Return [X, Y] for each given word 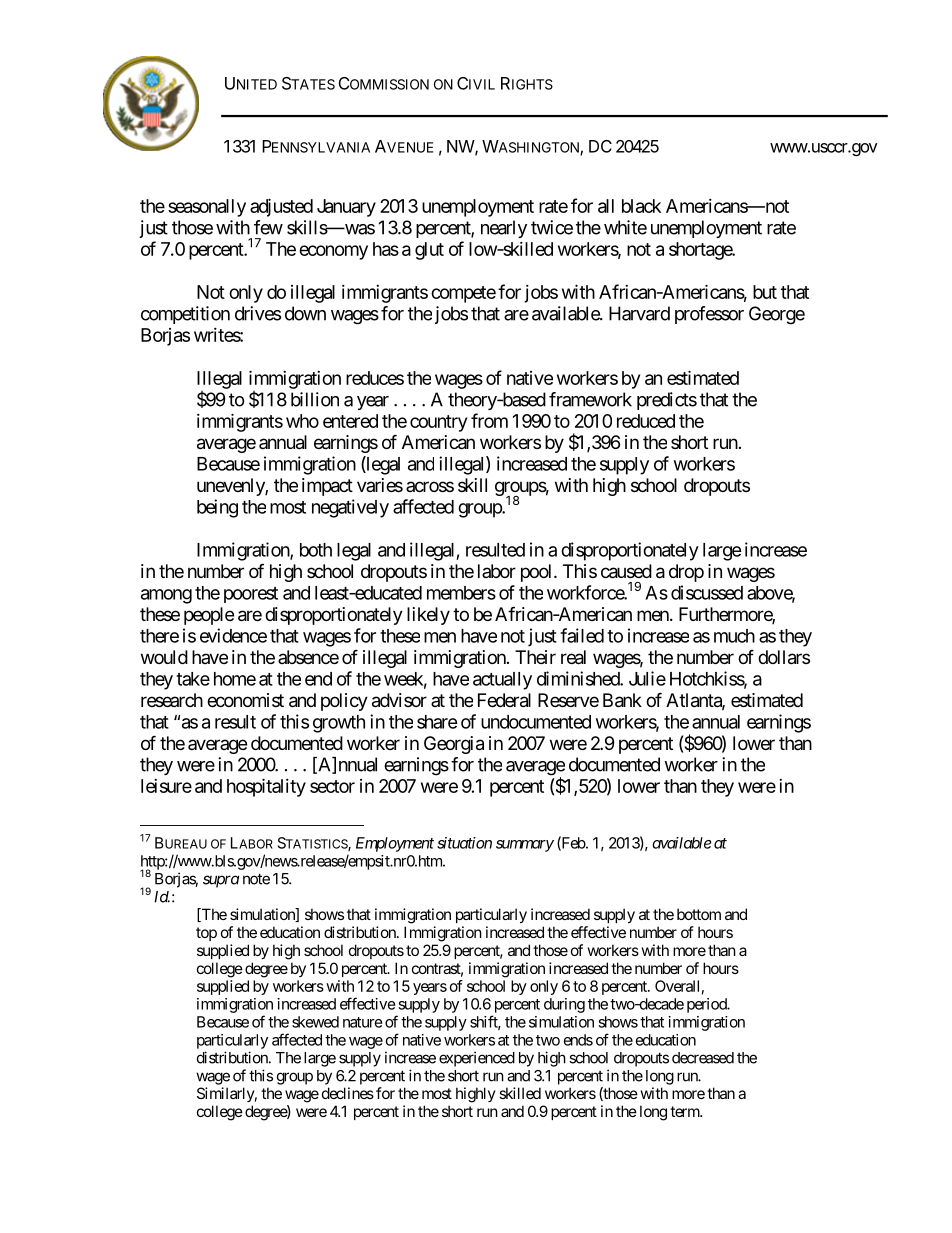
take [193, 679]
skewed [315, 1022]
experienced [477, 1059]
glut [429, 251]
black [641, 206]
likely [428, 616]
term [686, 1111]
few [268, 227]
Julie [647, 678]
